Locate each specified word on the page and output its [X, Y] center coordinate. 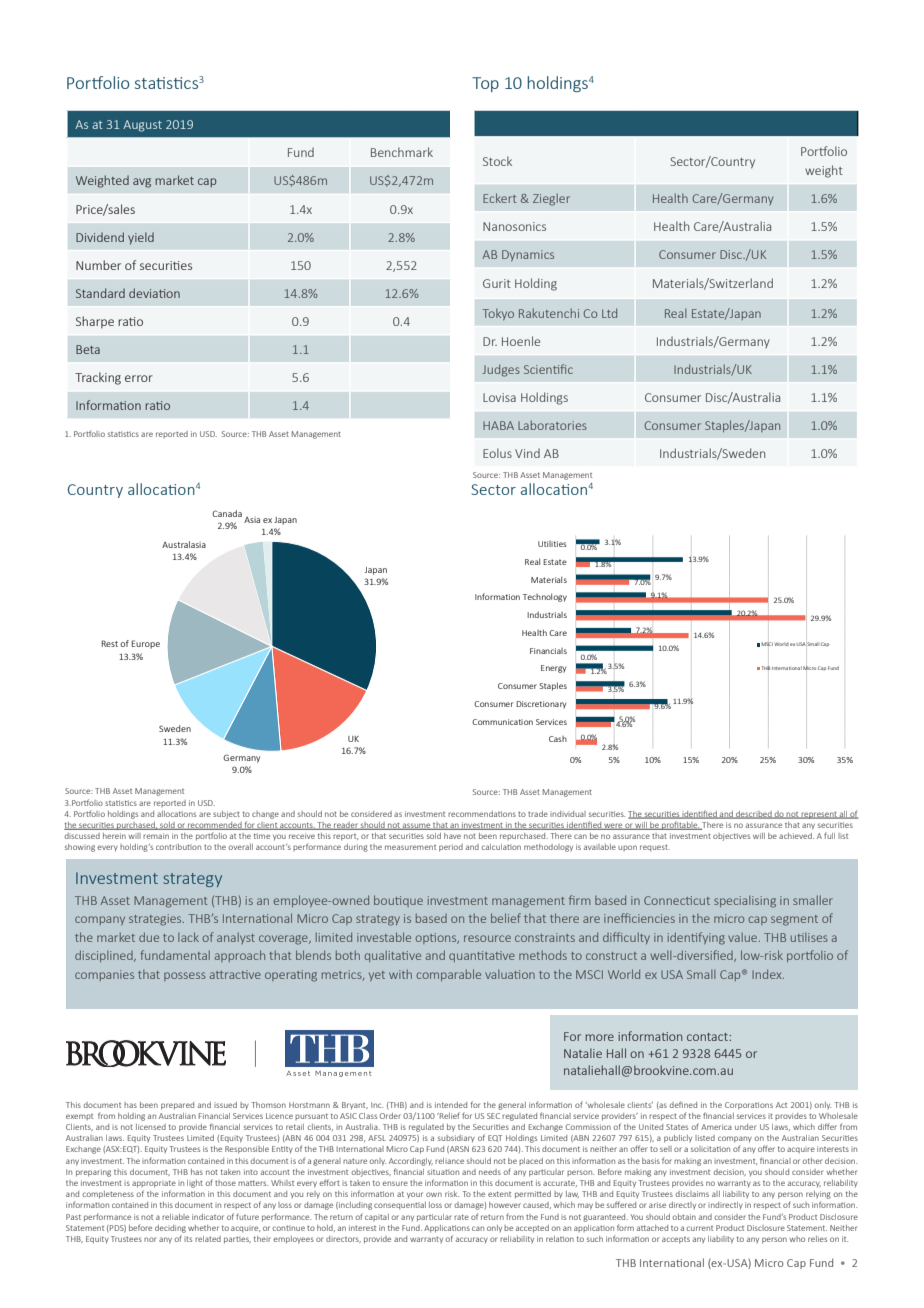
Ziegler [551, 199]
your [415, 1195]
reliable [175, 1217]
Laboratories [552, 425]
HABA [498, 425]
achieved [796, 836]
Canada [227, 513]
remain [156, 836]
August [142, 126]
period [451, 848]
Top [485, 84]
